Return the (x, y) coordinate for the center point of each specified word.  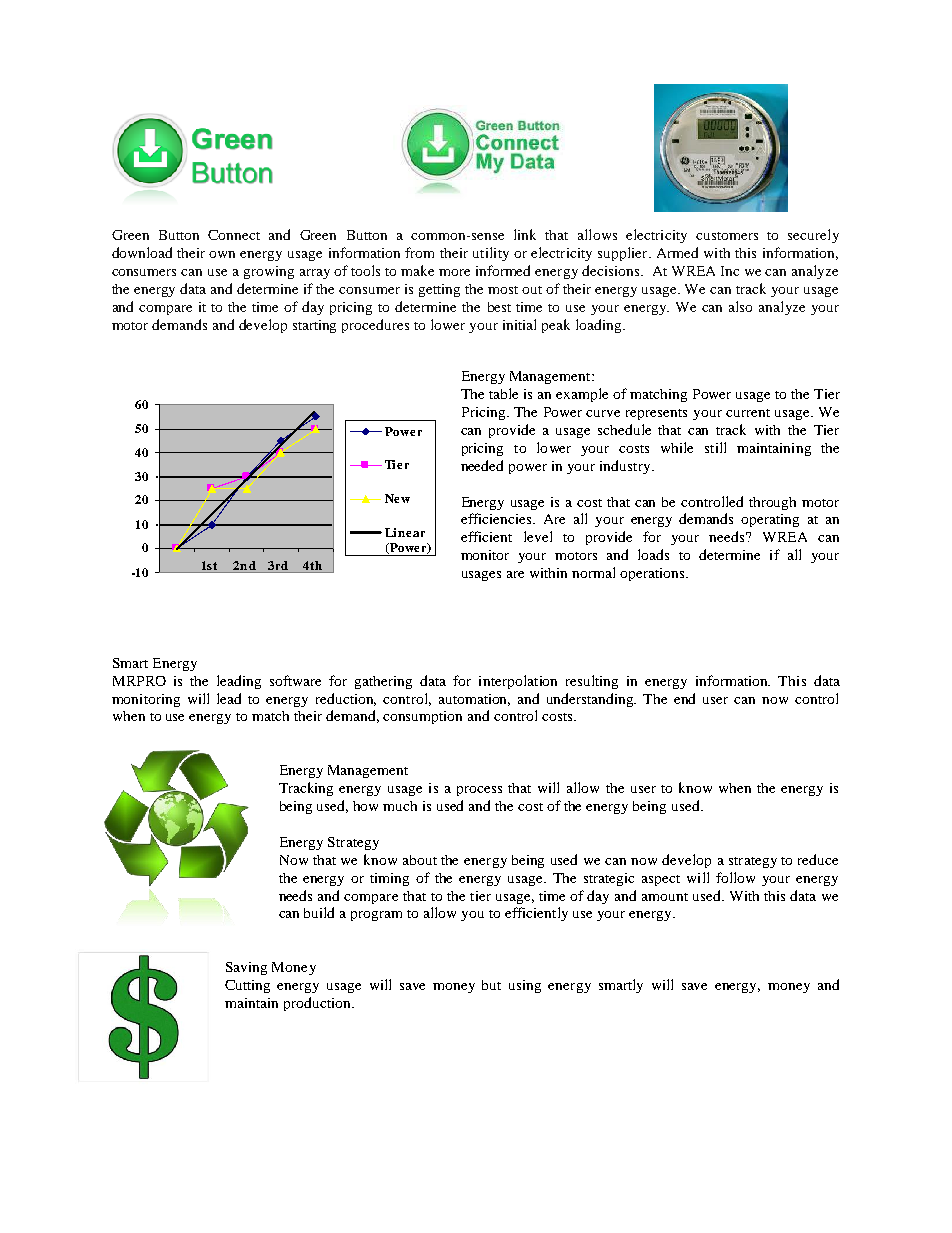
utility (491, 254)
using (525, 986)
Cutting (247, 986)
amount (665, 897)
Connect (234, 235)
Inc (730, 271)
